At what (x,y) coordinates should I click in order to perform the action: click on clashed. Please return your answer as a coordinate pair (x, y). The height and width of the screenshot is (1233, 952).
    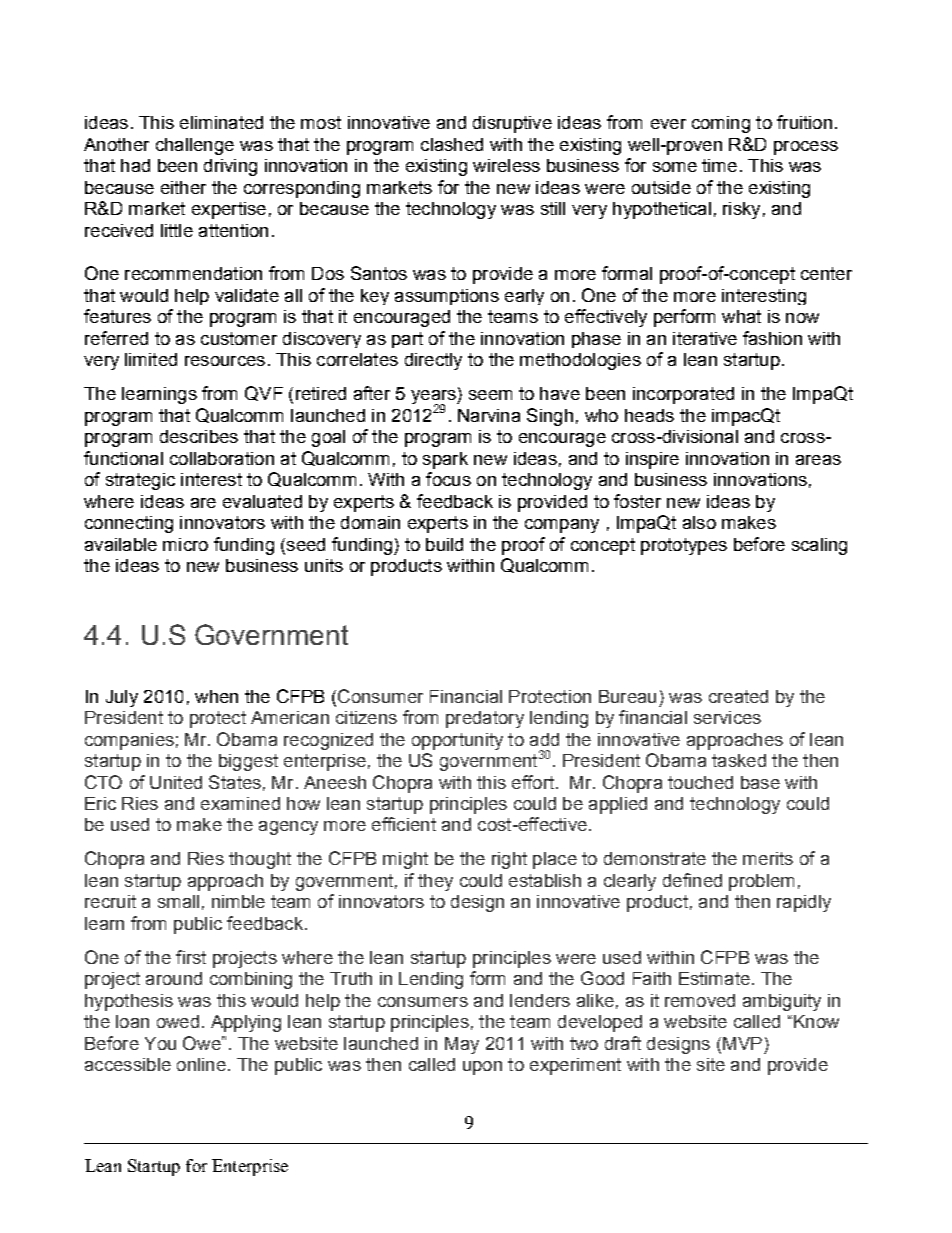
    Looking at the image, I should click on (452, 144).
